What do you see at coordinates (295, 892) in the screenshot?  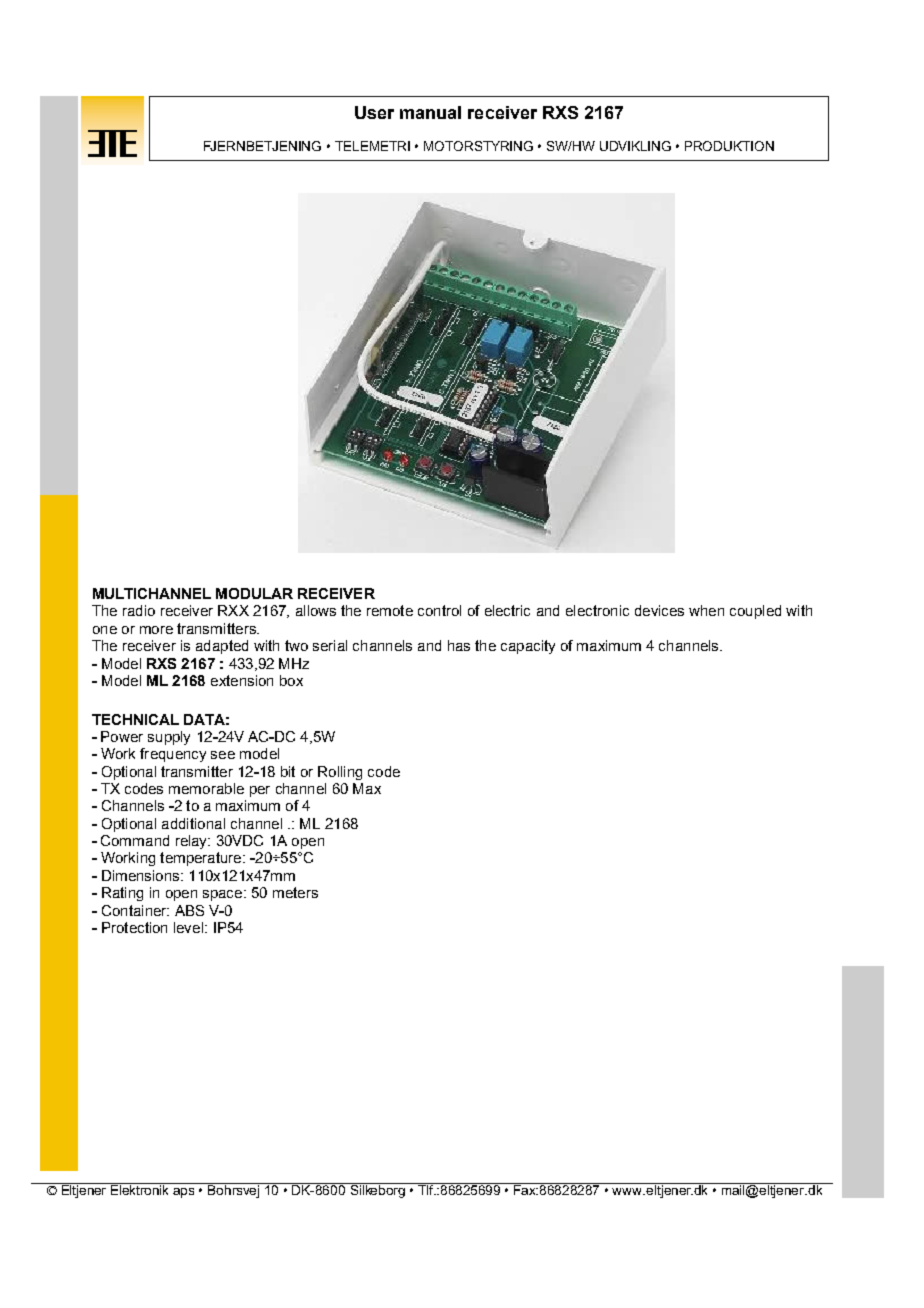 I see `meters` at bounding box center [295, 892].
